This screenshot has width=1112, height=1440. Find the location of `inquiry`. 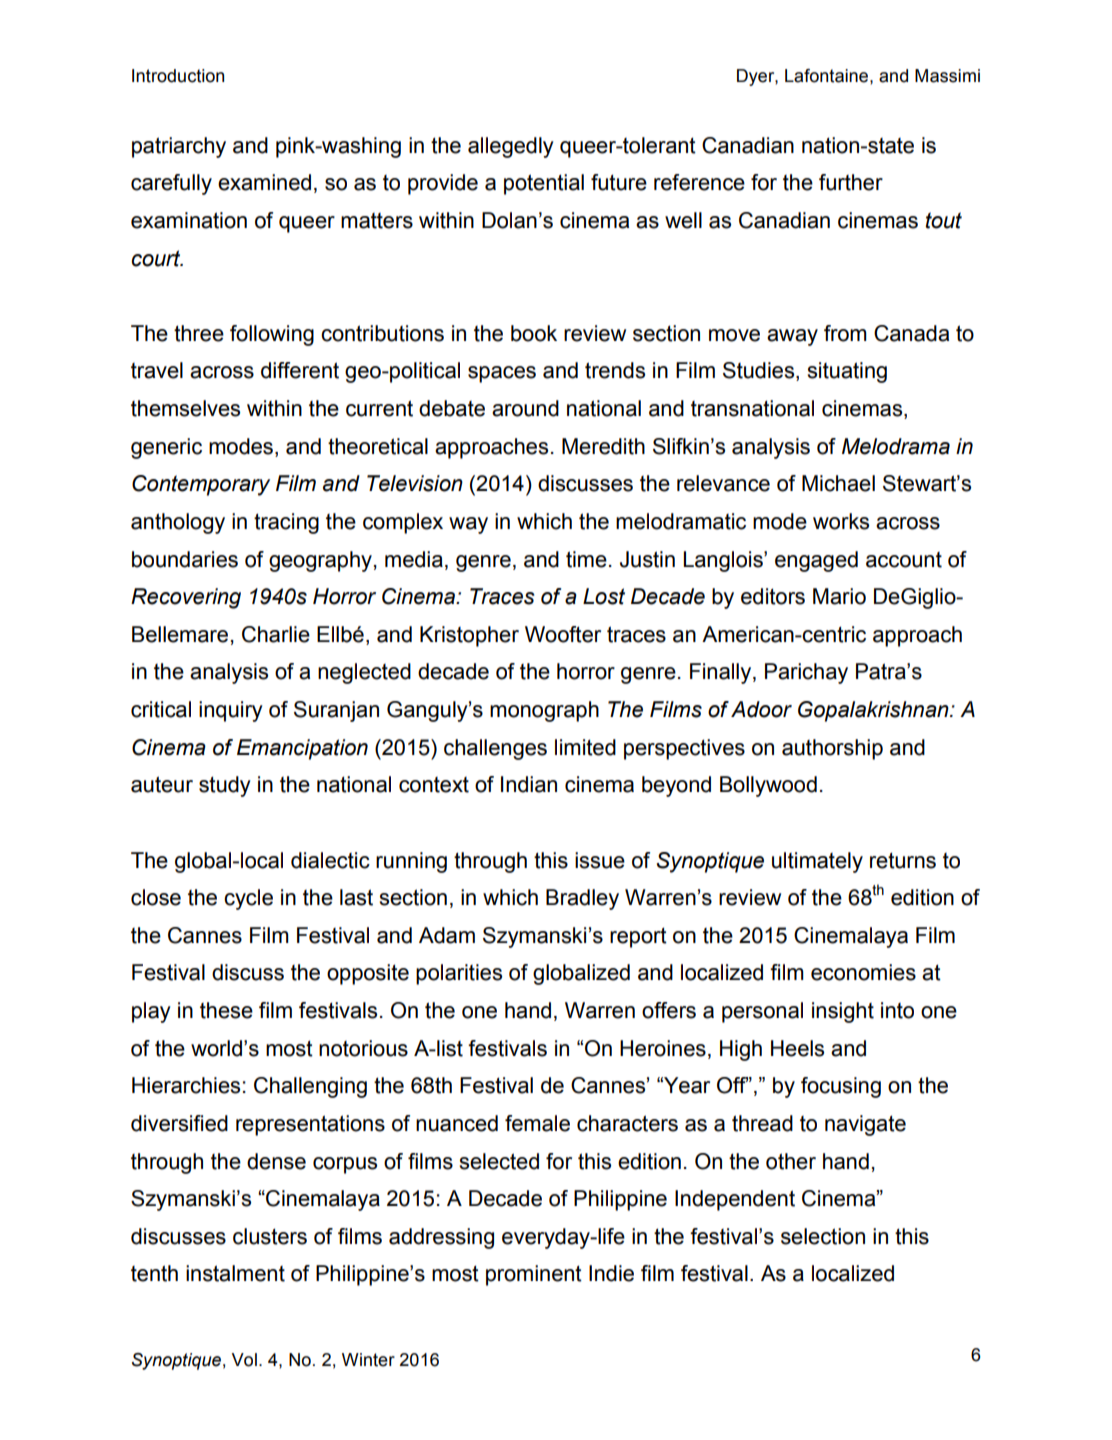

inquiry is located at coordinates (231, 711).
